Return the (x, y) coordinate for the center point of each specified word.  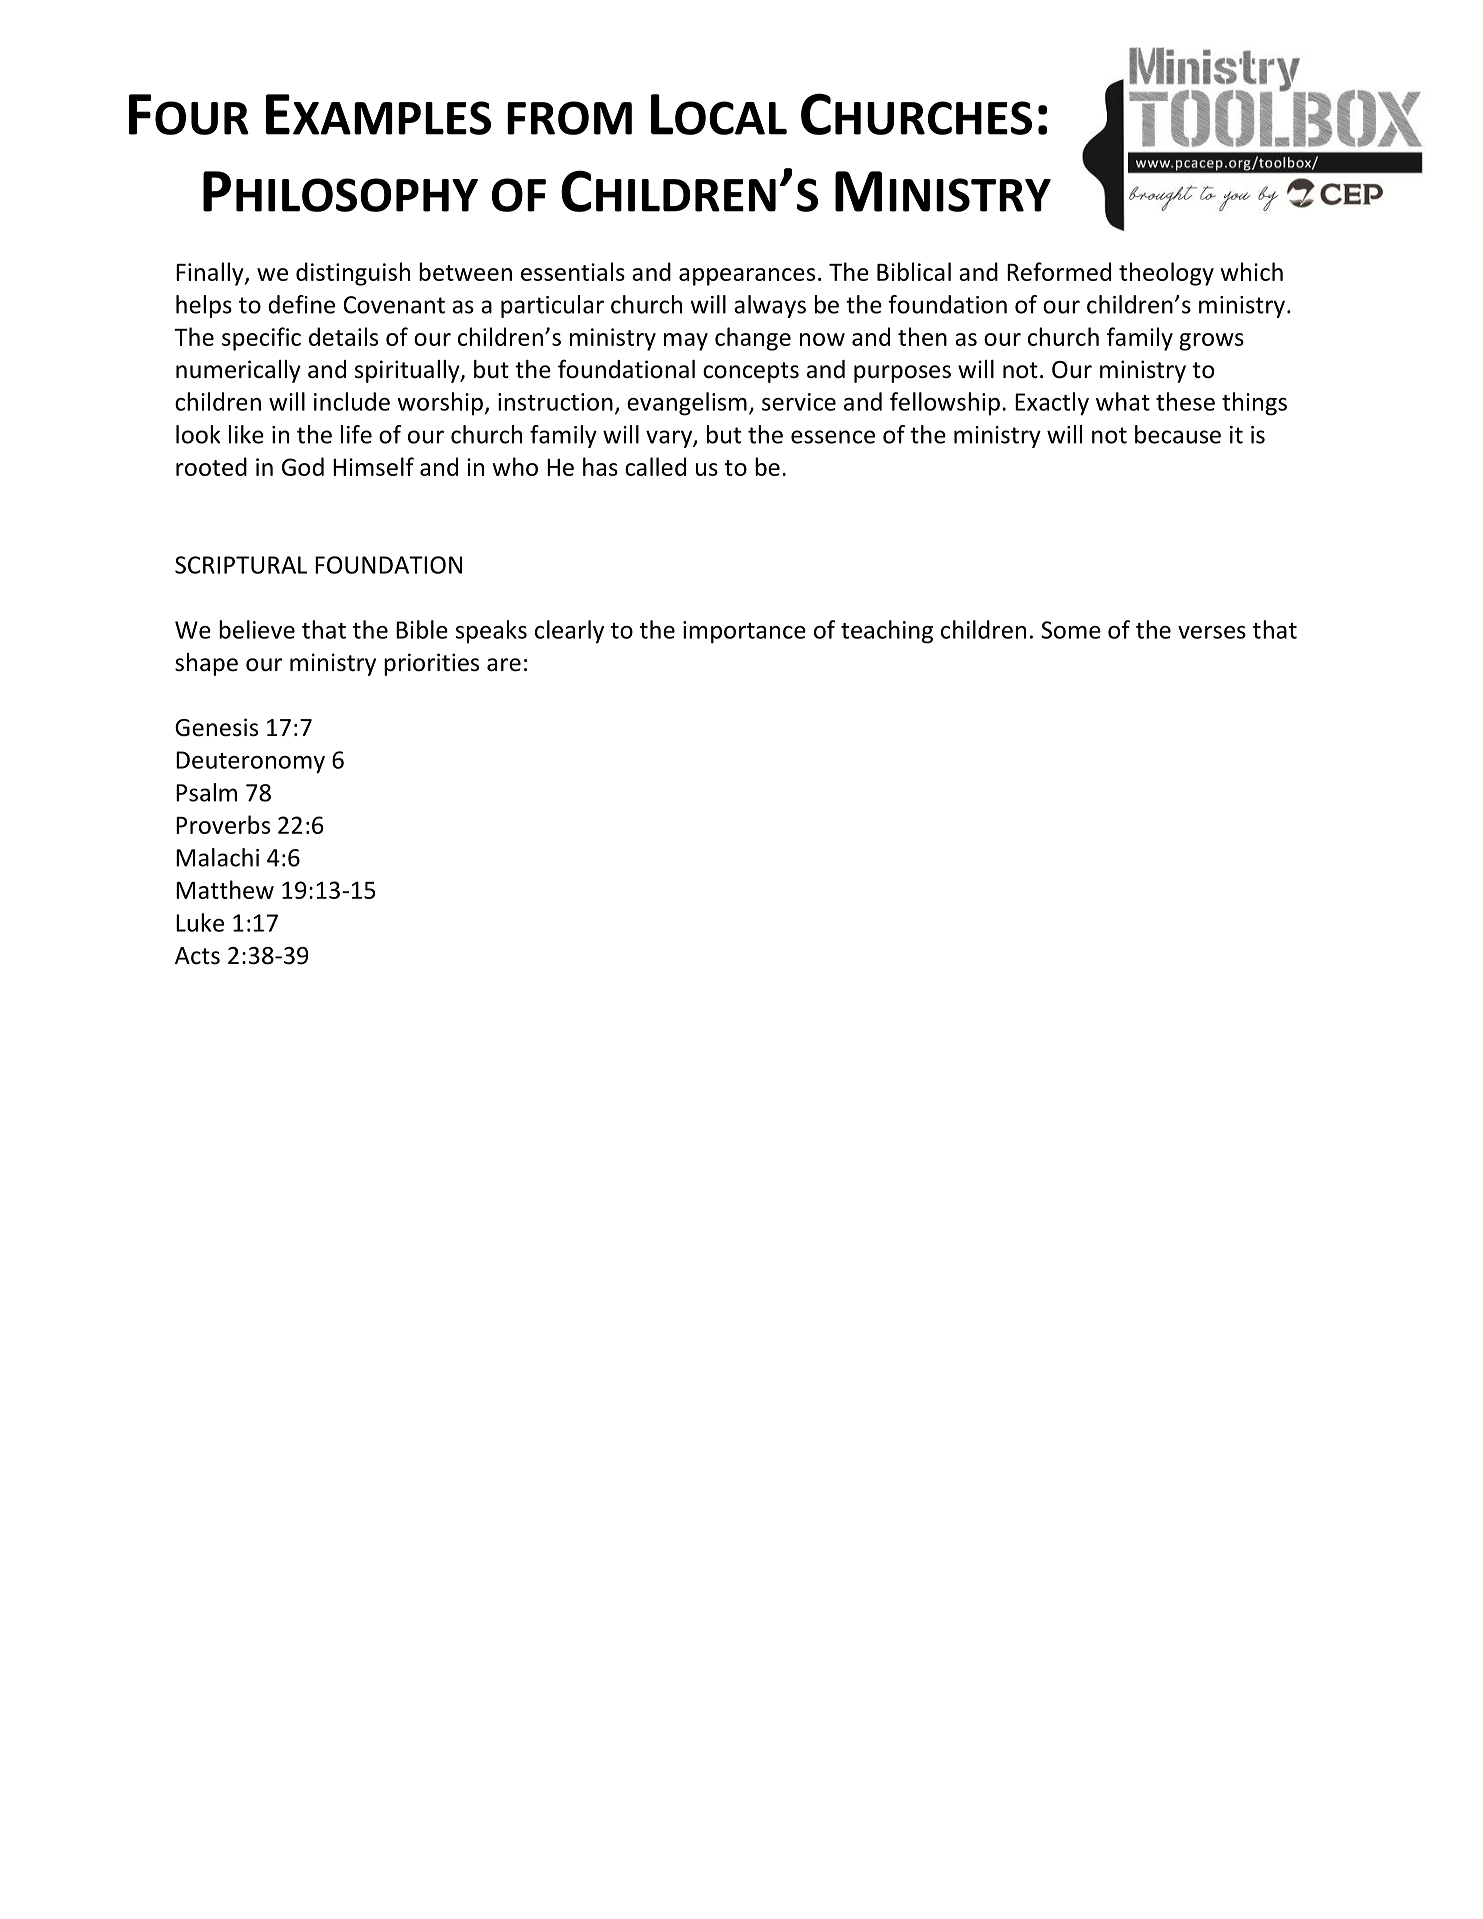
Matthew (225, 889)
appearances (747, 277)
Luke (200, 922)
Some (1071, 630)
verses (1212, 632)
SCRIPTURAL (241, 565)
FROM (569, 118)
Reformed (1059, 271)
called (655, 466)
